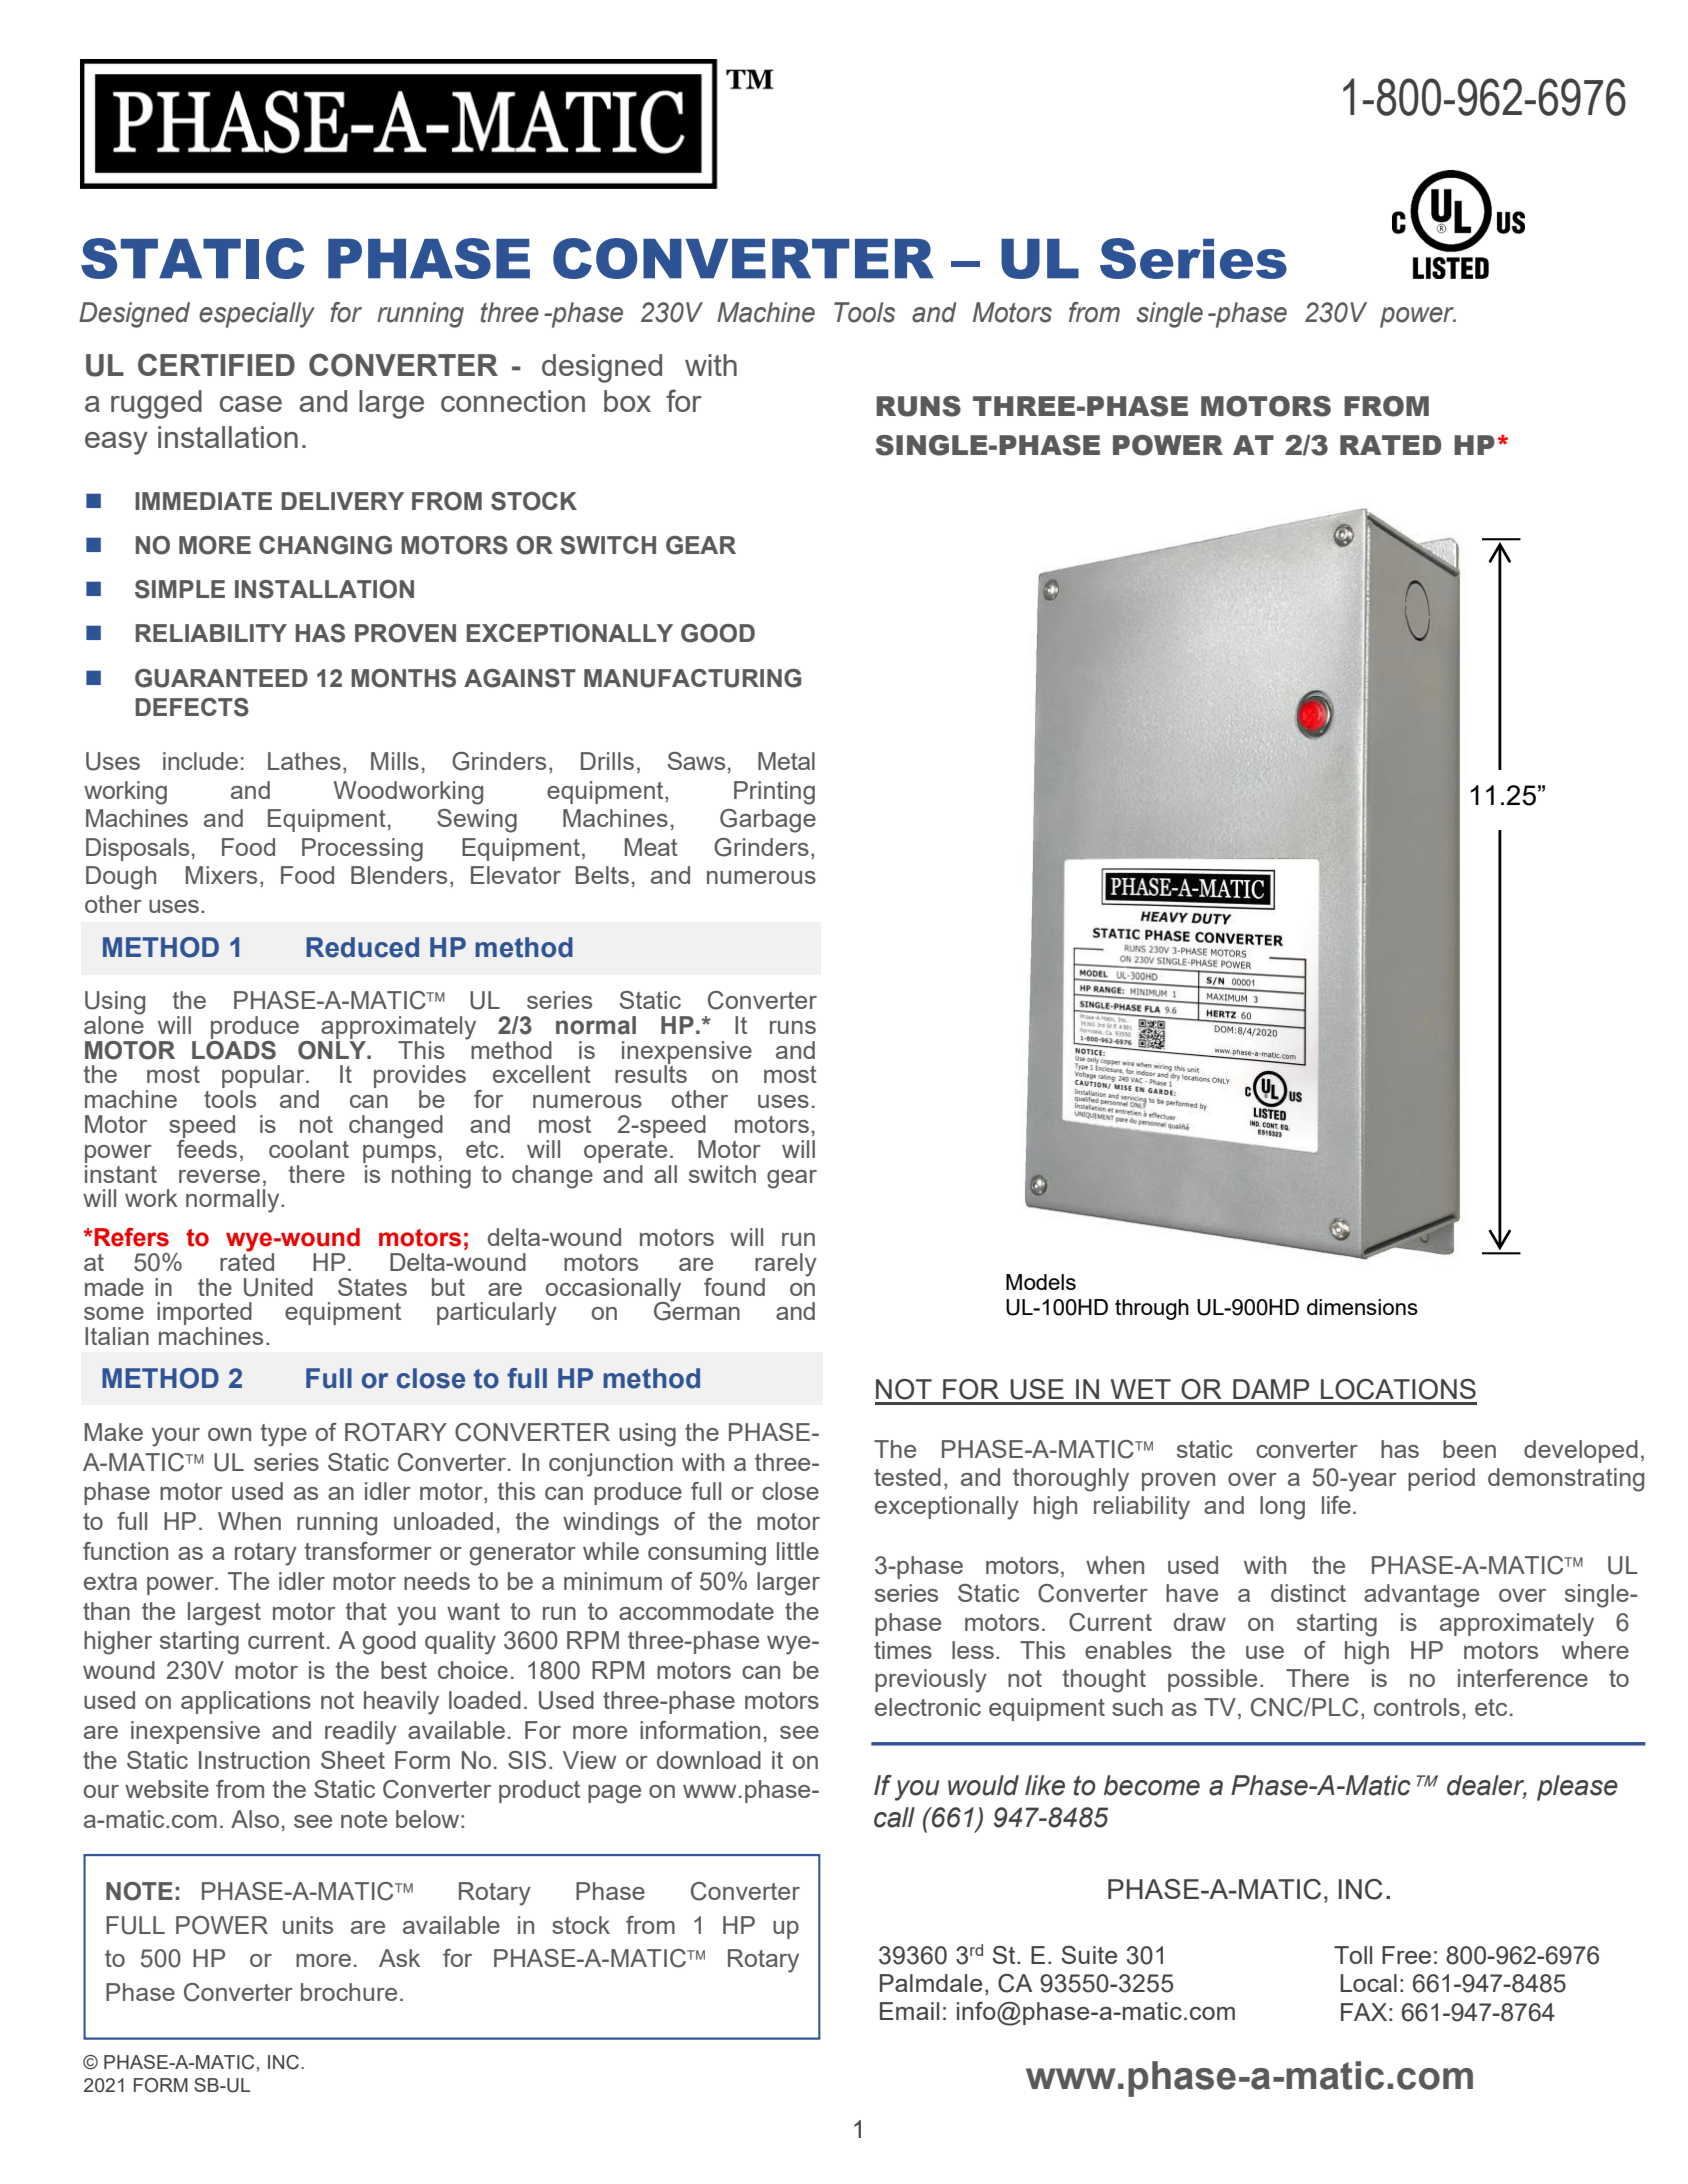 The image size is (1688, 2184). Describe the element at coordinates (513, 401) in the screenshot. I see `connection` at that location.
